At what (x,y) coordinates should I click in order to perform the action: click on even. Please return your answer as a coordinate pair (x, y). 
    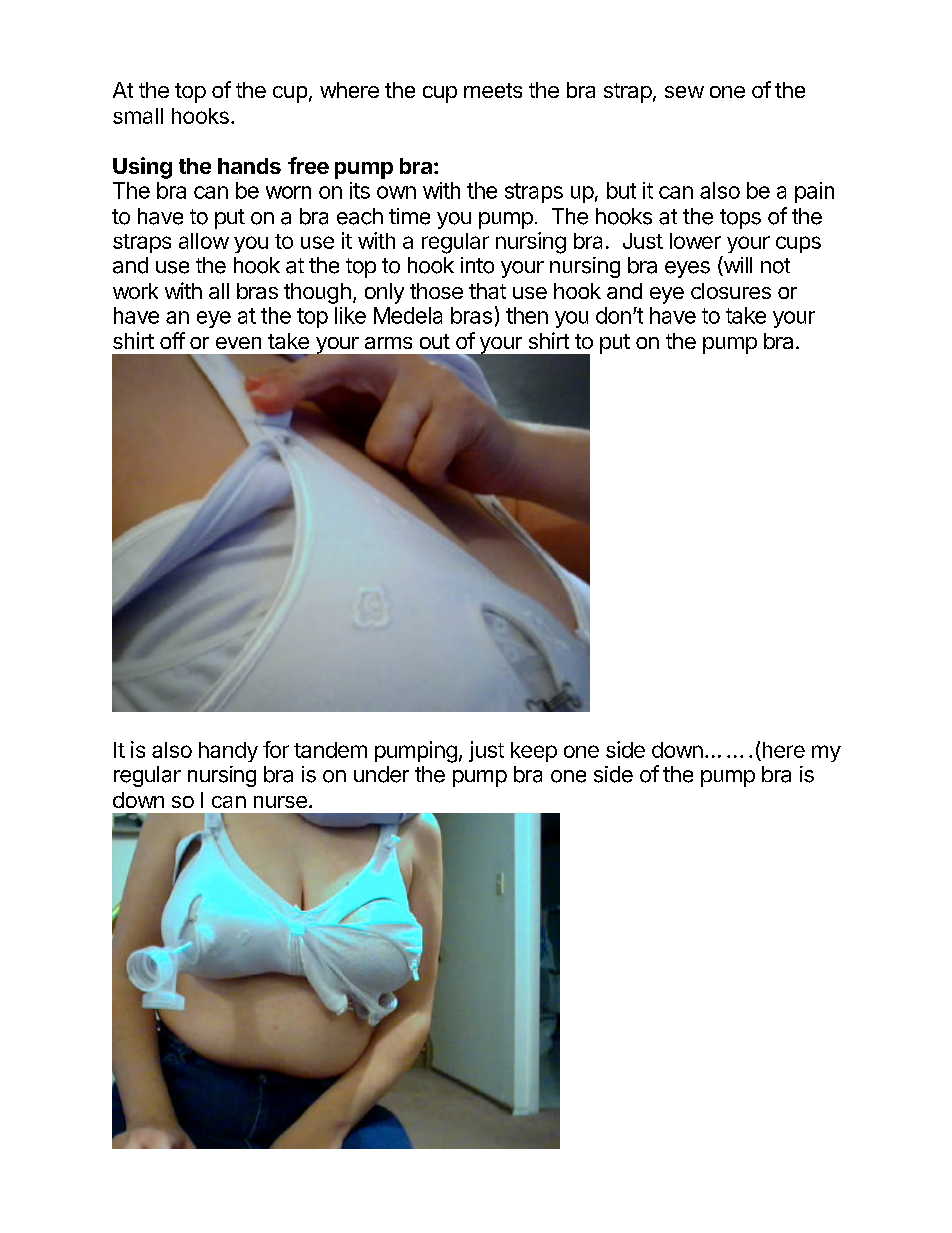
    Looking at the image, I should click on (238, 343).
